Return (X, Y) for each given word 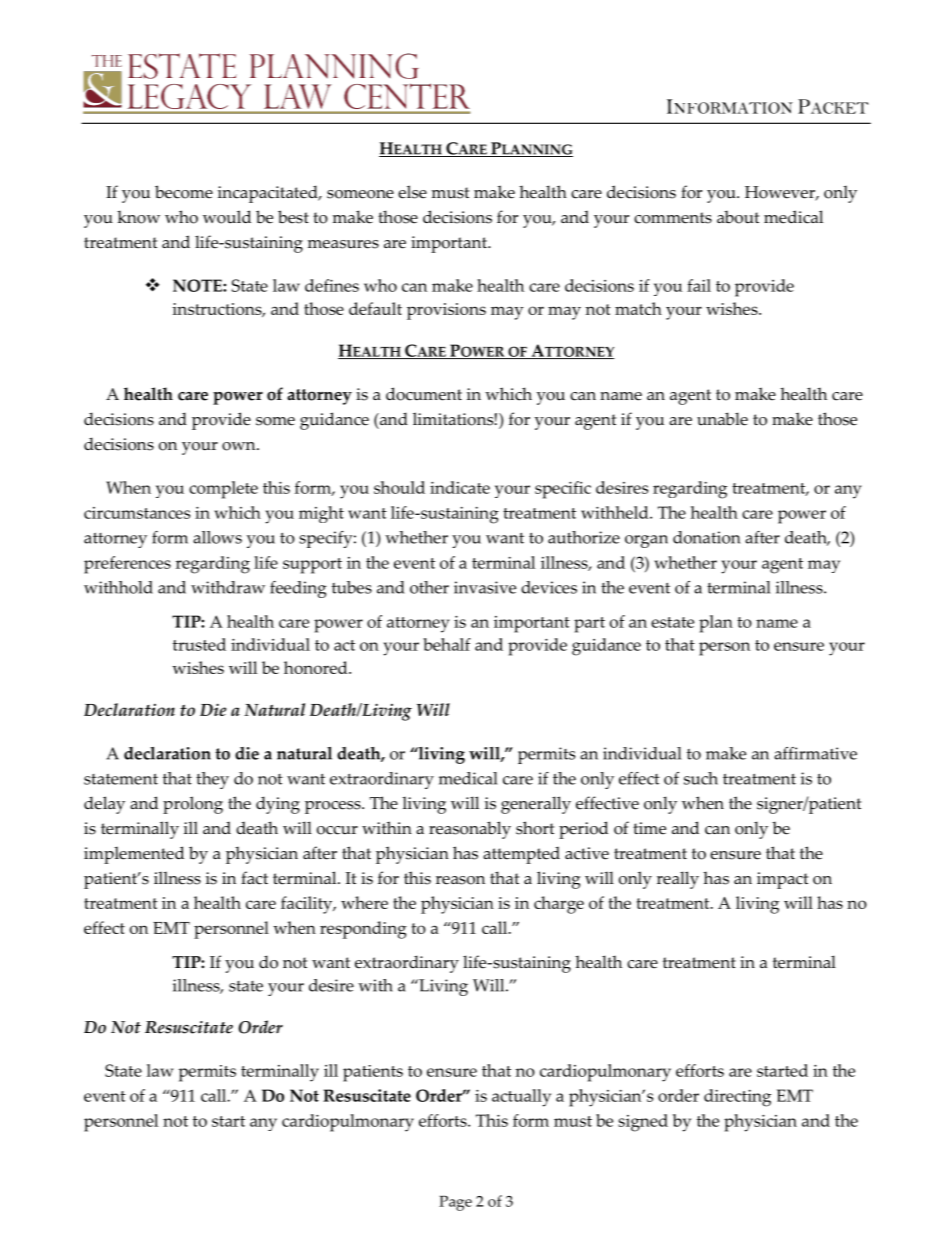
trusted (199, 644)
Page (455, 1203)
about (738, 217)
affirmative (815, 753)
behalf (447, 644)
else (412, 192)
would (227, 217)
